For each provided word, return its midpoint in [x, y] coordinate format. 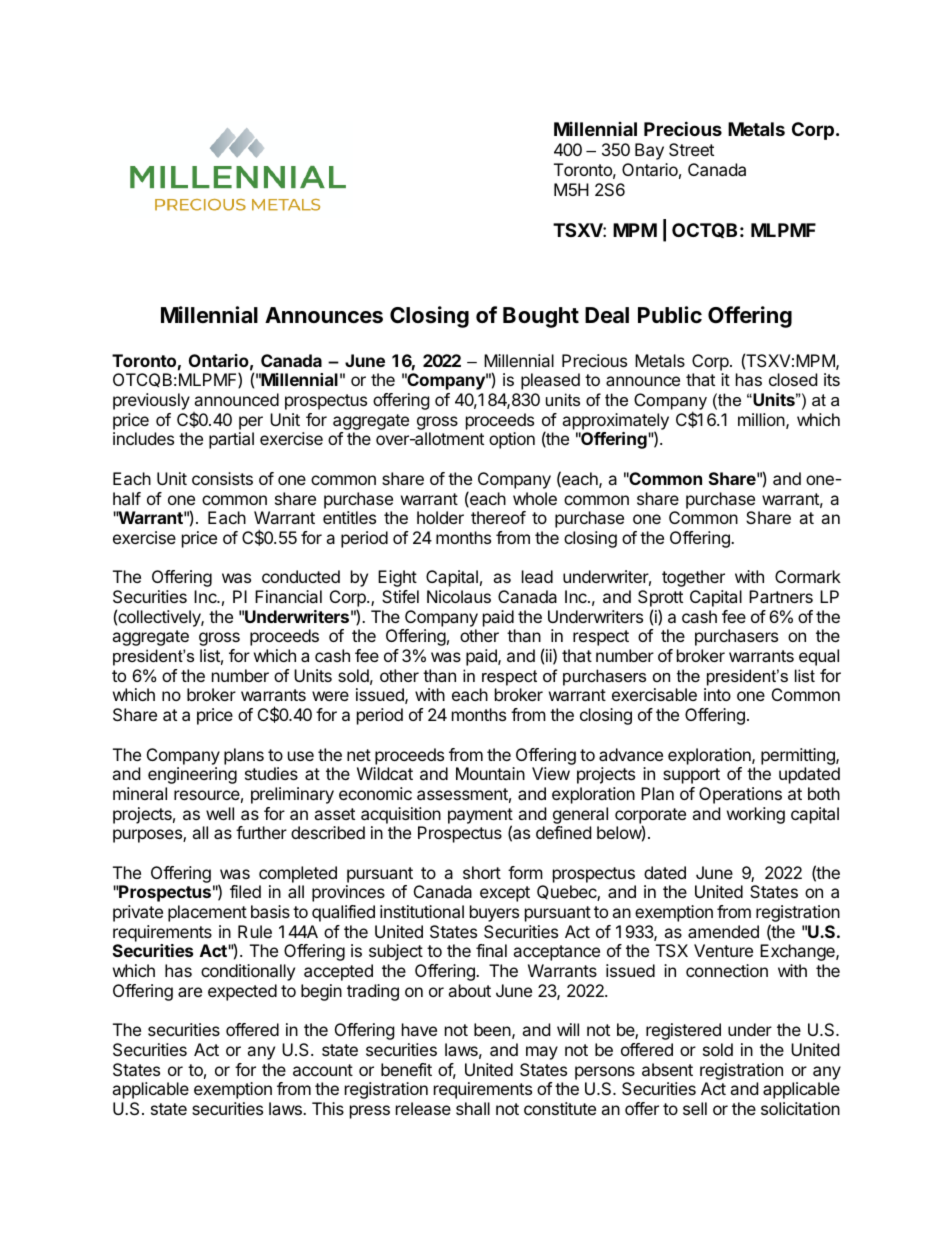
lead [537, 576]
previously [151, 401]
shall [473, 1108]
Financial [288, 596]
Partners [781, 596]
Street [691, 149]
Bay [649, 151]
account [323, 1070]
